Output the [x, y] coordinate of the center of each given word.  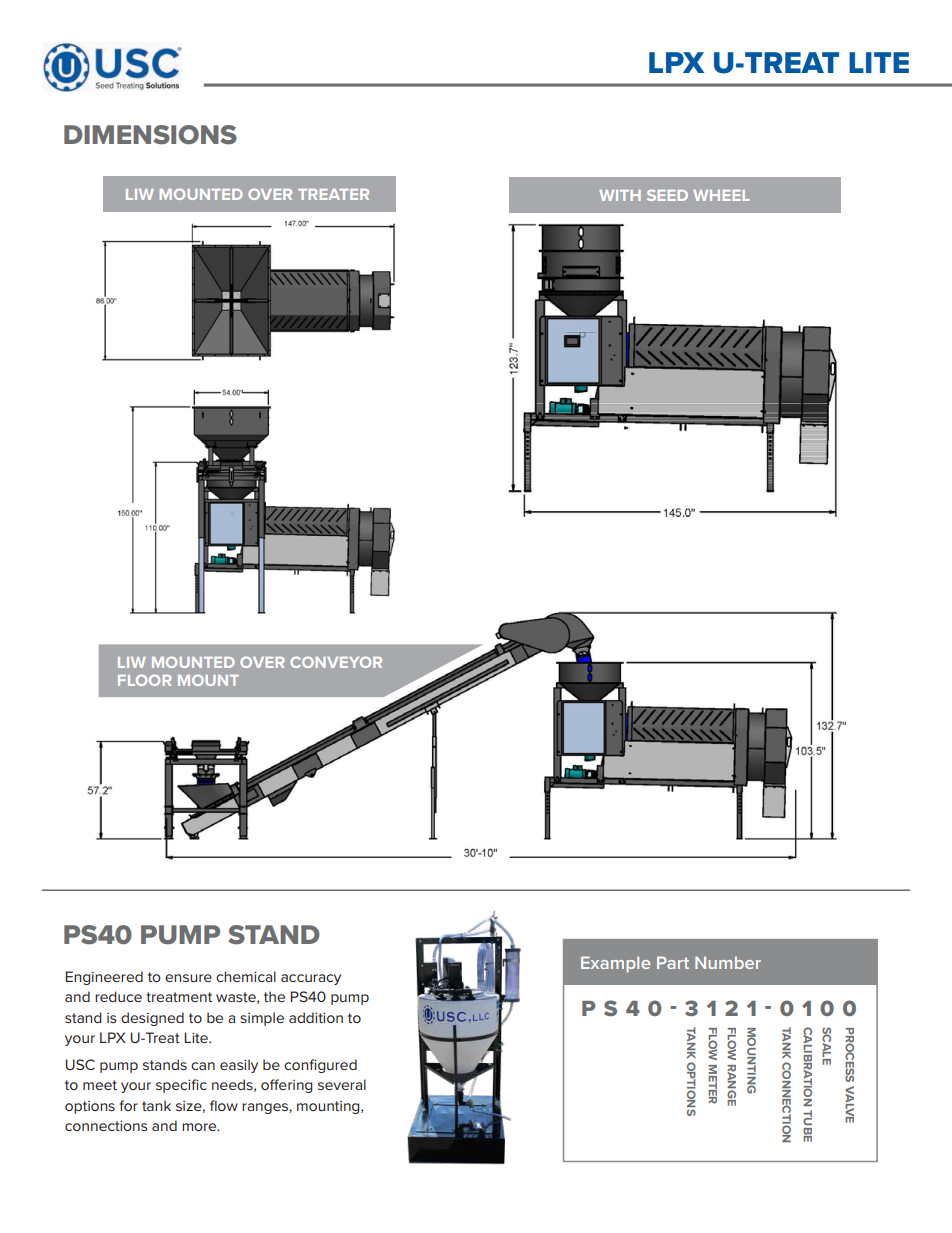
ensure [188, 978]
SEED [667, 195]
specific [181, 1086]
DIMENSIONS [150, 135]
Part [673, 962]
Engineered [104, 978]
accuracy [311, 979]
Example [615, 964]
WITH [620, 195]
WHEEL [721, 195]
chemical [246, 976]
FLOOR [145, 680]
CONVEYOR [336, 662]
